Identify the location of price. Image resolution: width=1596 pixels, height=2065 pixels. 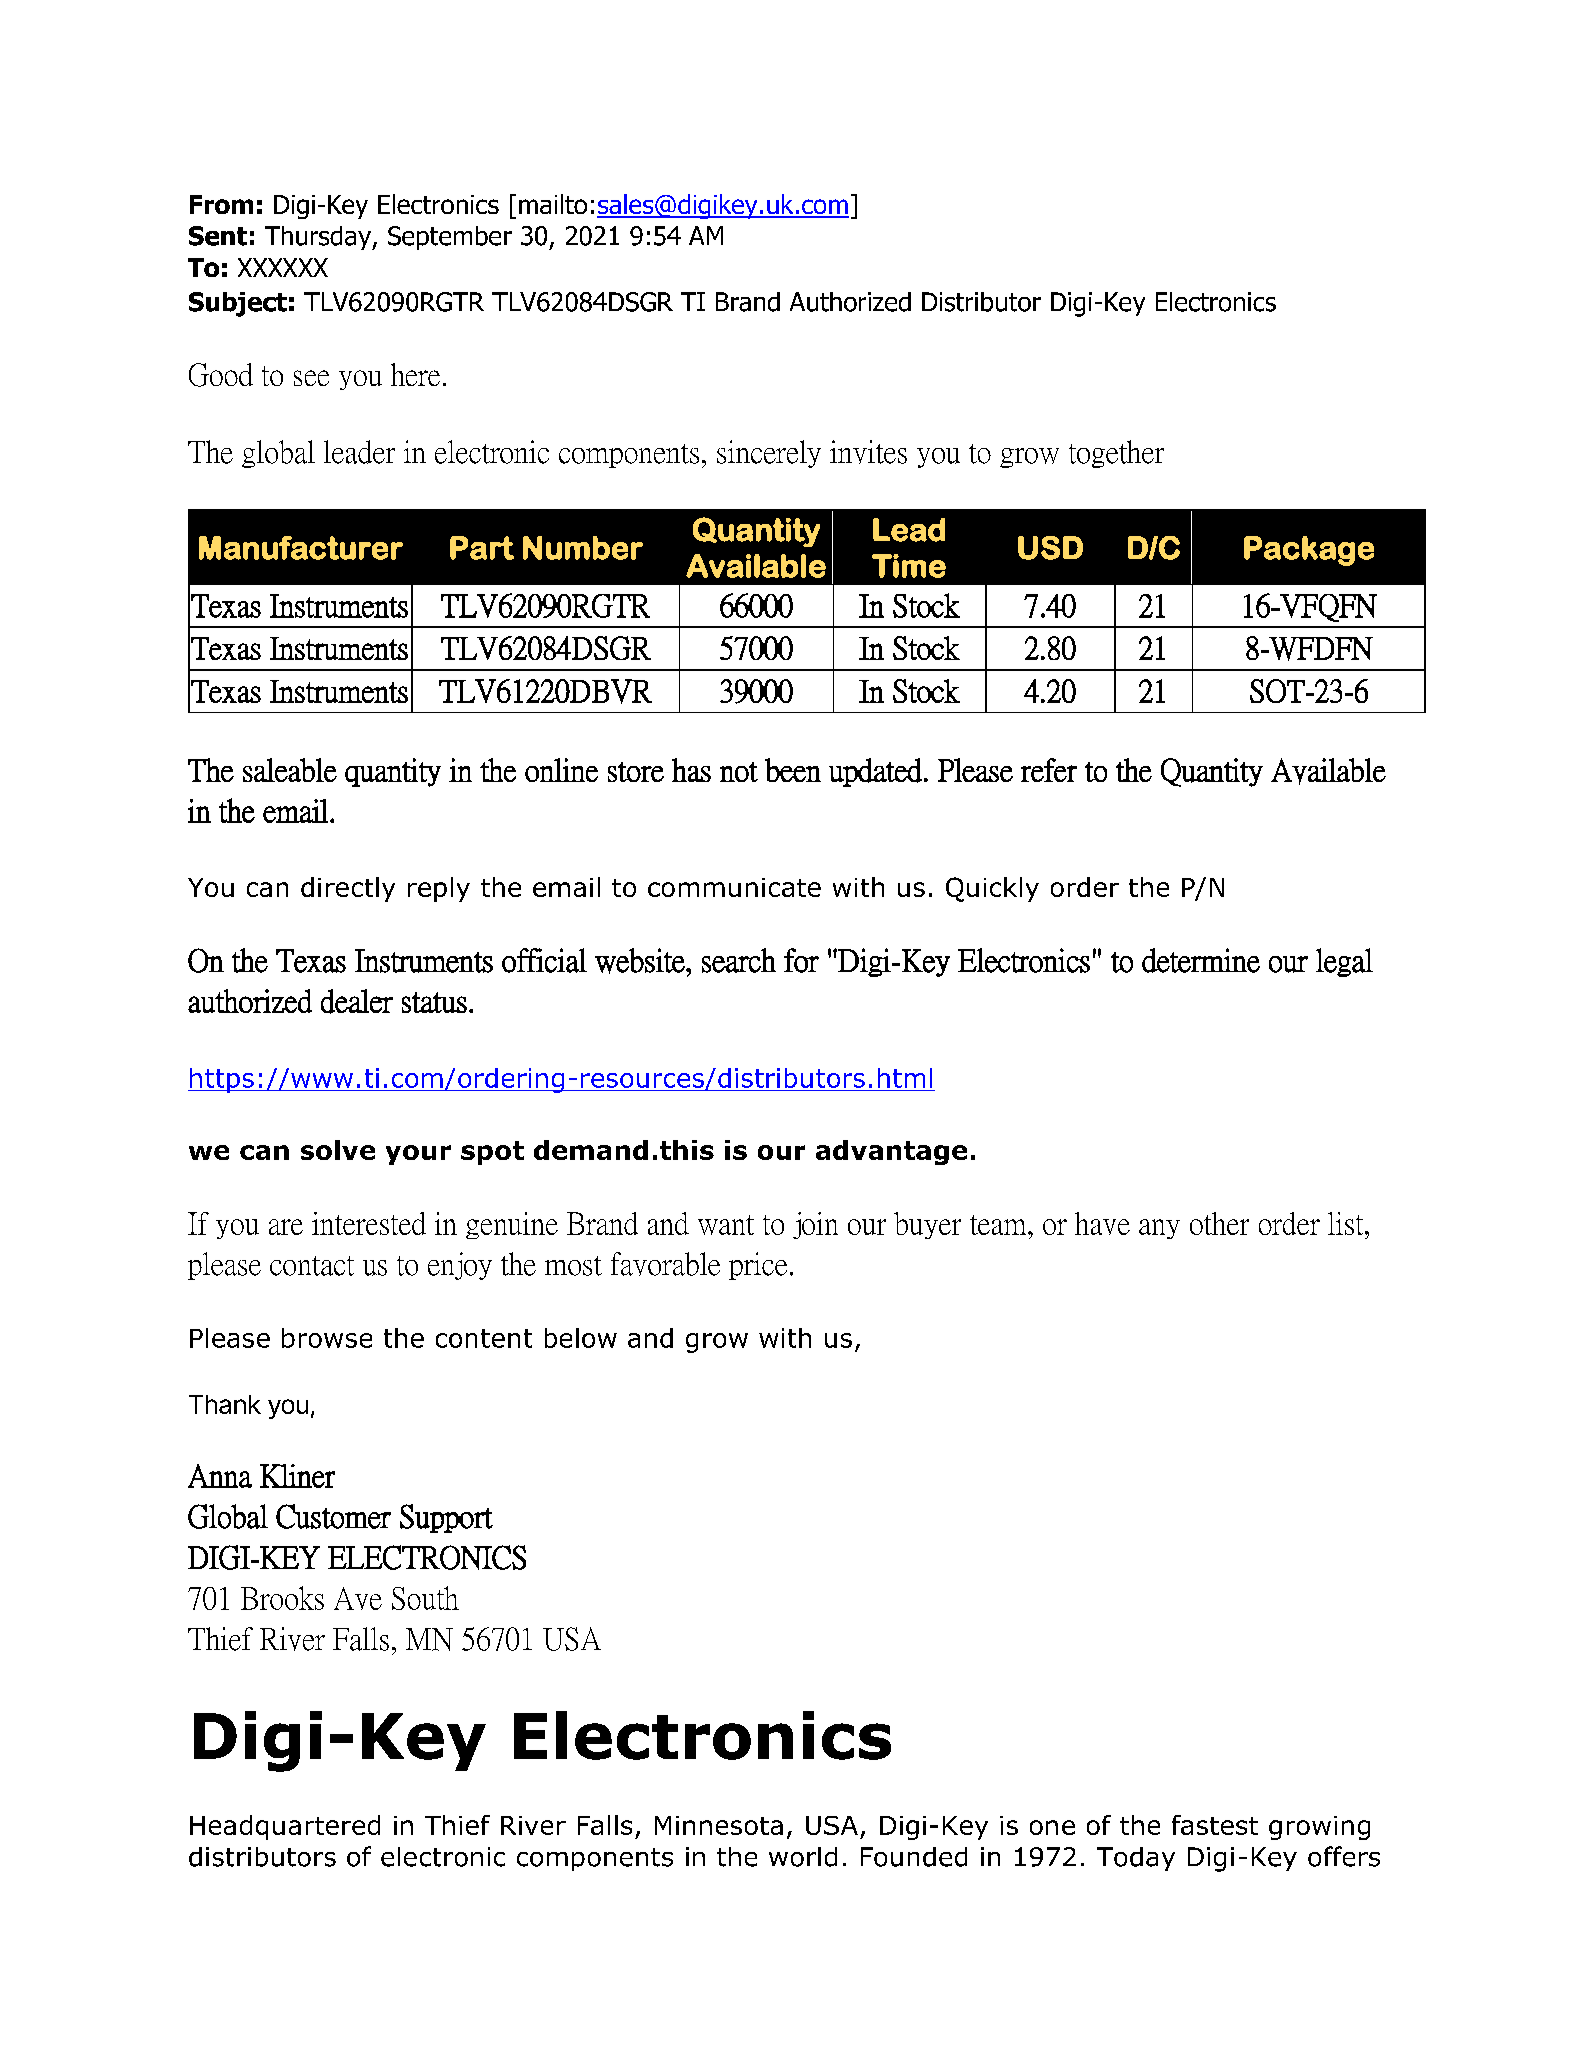
(758, 1266).
